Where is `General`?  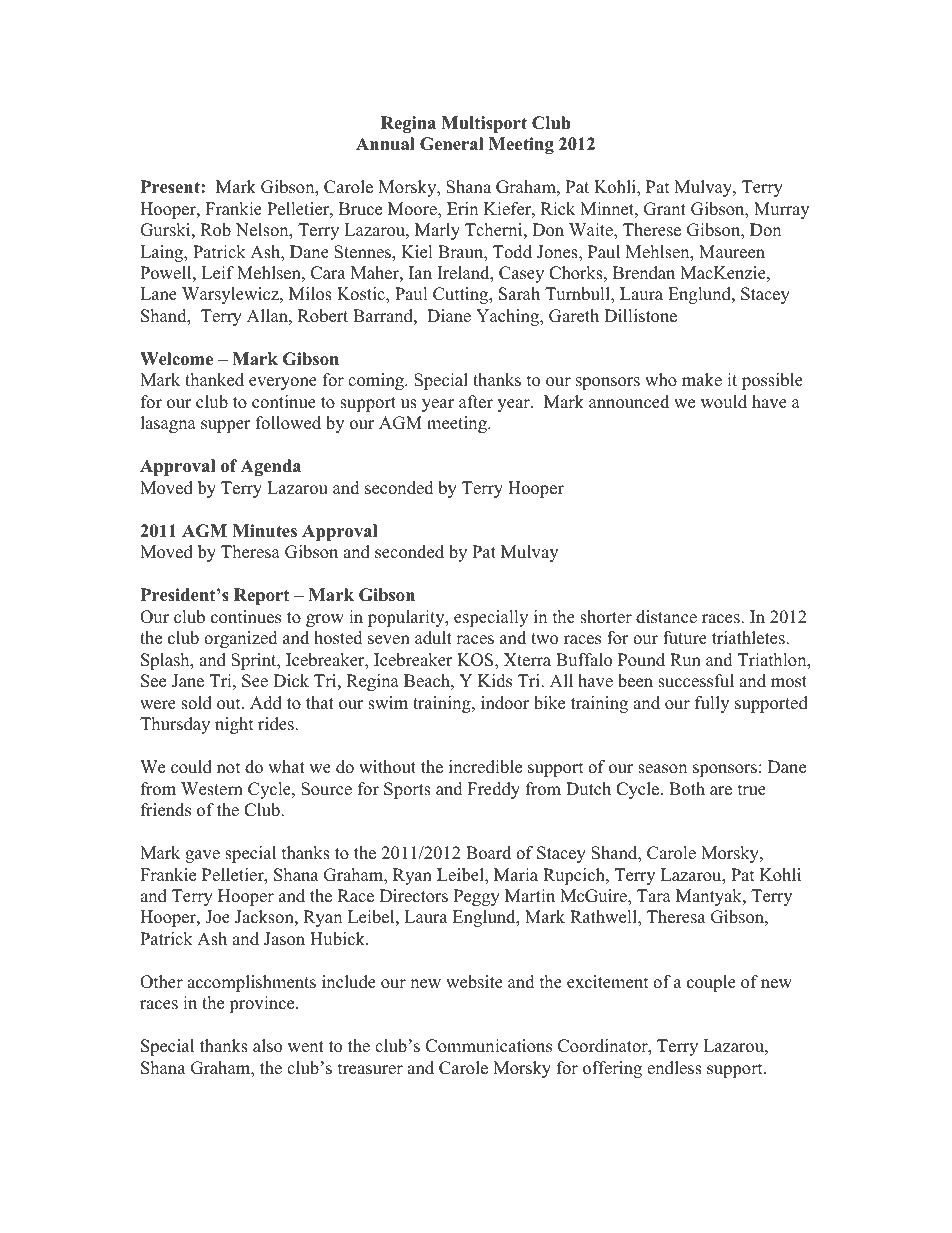 General is located at coordinates (452, 144).
